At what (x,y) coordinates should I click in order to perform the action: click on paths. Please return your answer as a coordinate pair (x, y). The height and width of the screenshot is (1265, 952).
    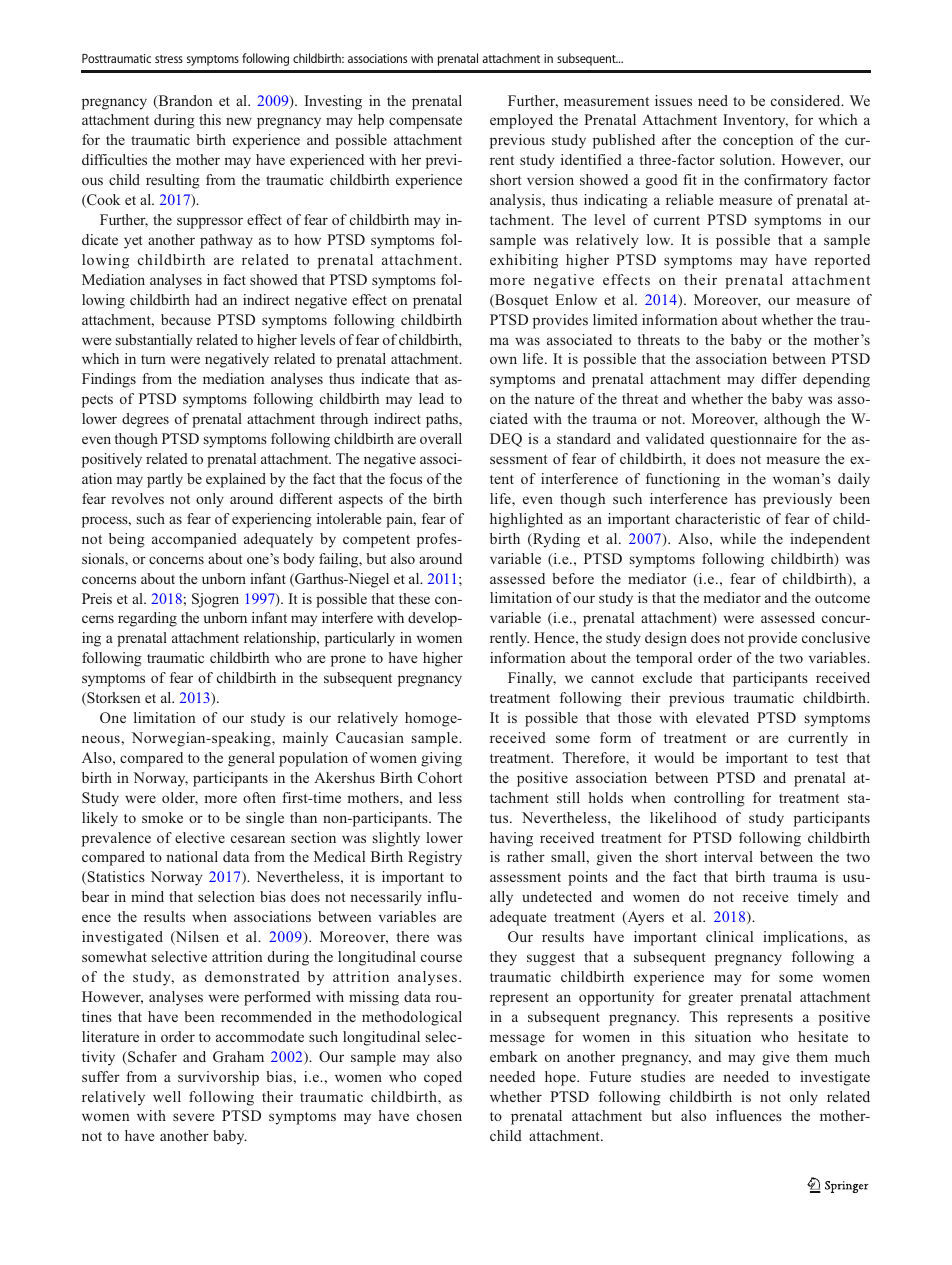
    Looking at the image, I should click on (443, 420).
